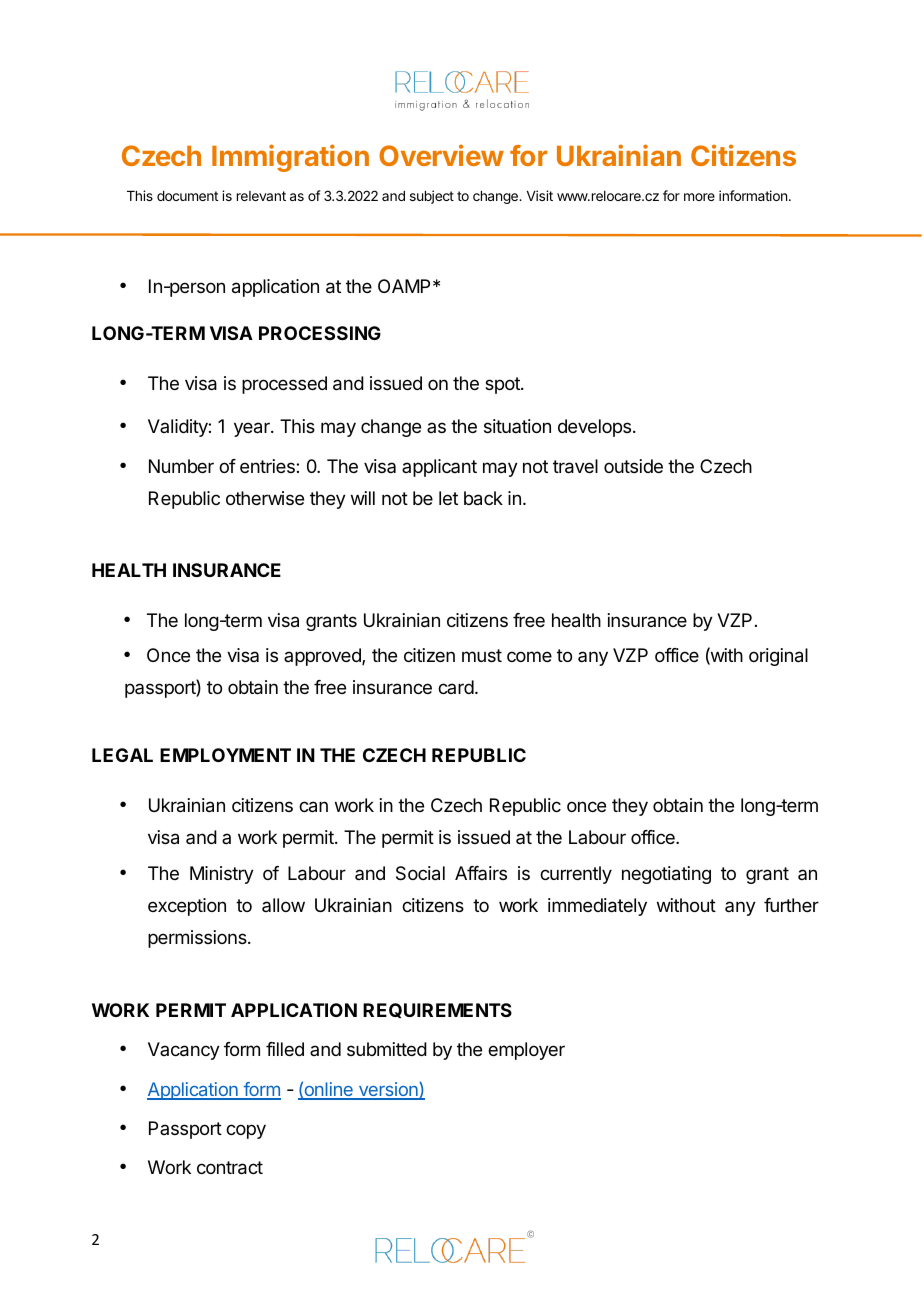 This screenshot has height=1308, width=924. What do you see at coordinates (699, 197) in the screenshot?
I see `more` at bounding box center [699, 197].
